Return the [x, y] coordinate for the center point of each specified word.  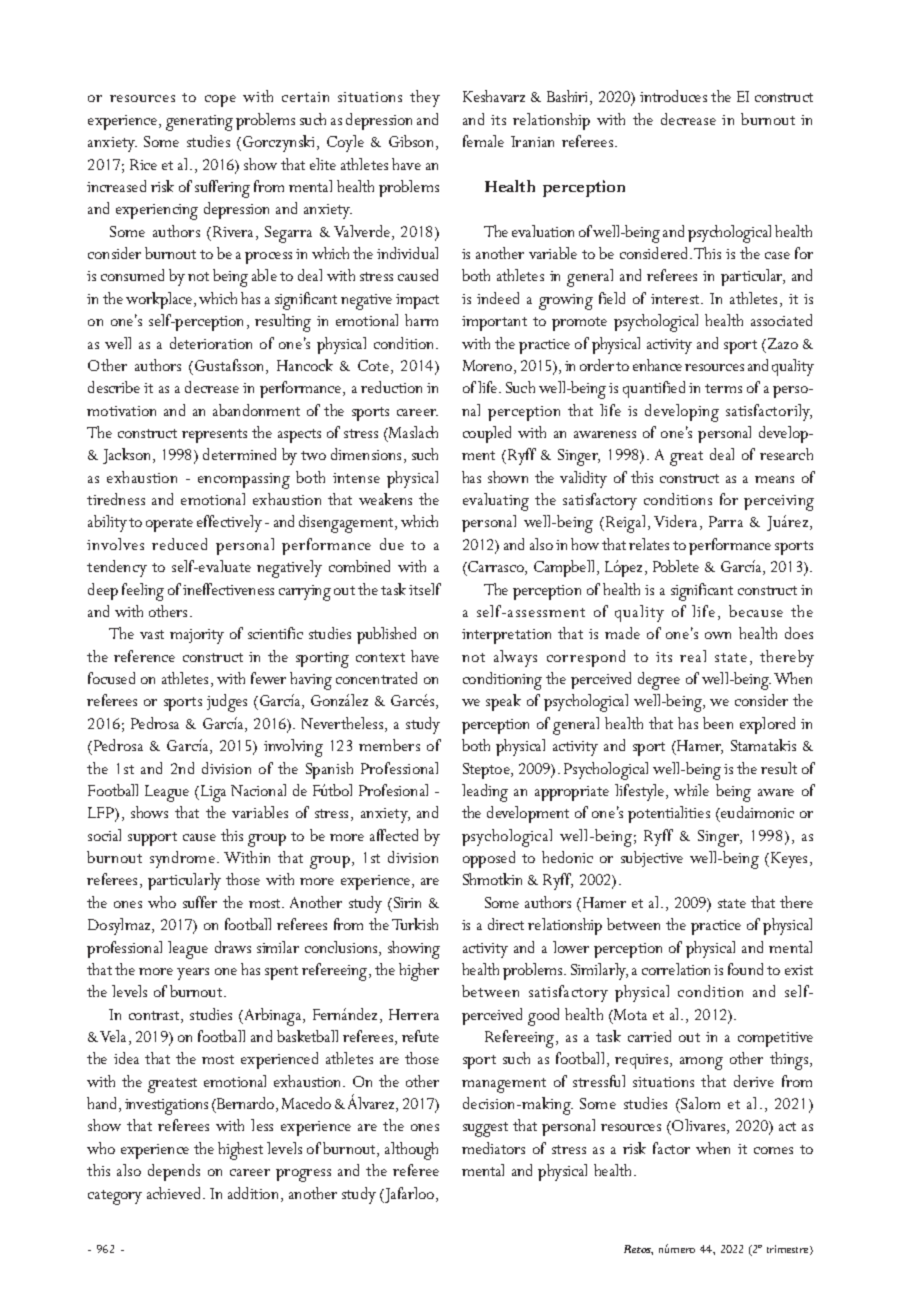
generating [199, 123]
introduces [673, 96]
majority [197, 636]
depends [174, 1172]
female [483, 141]
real [693, 656]
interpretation [506, 636]
